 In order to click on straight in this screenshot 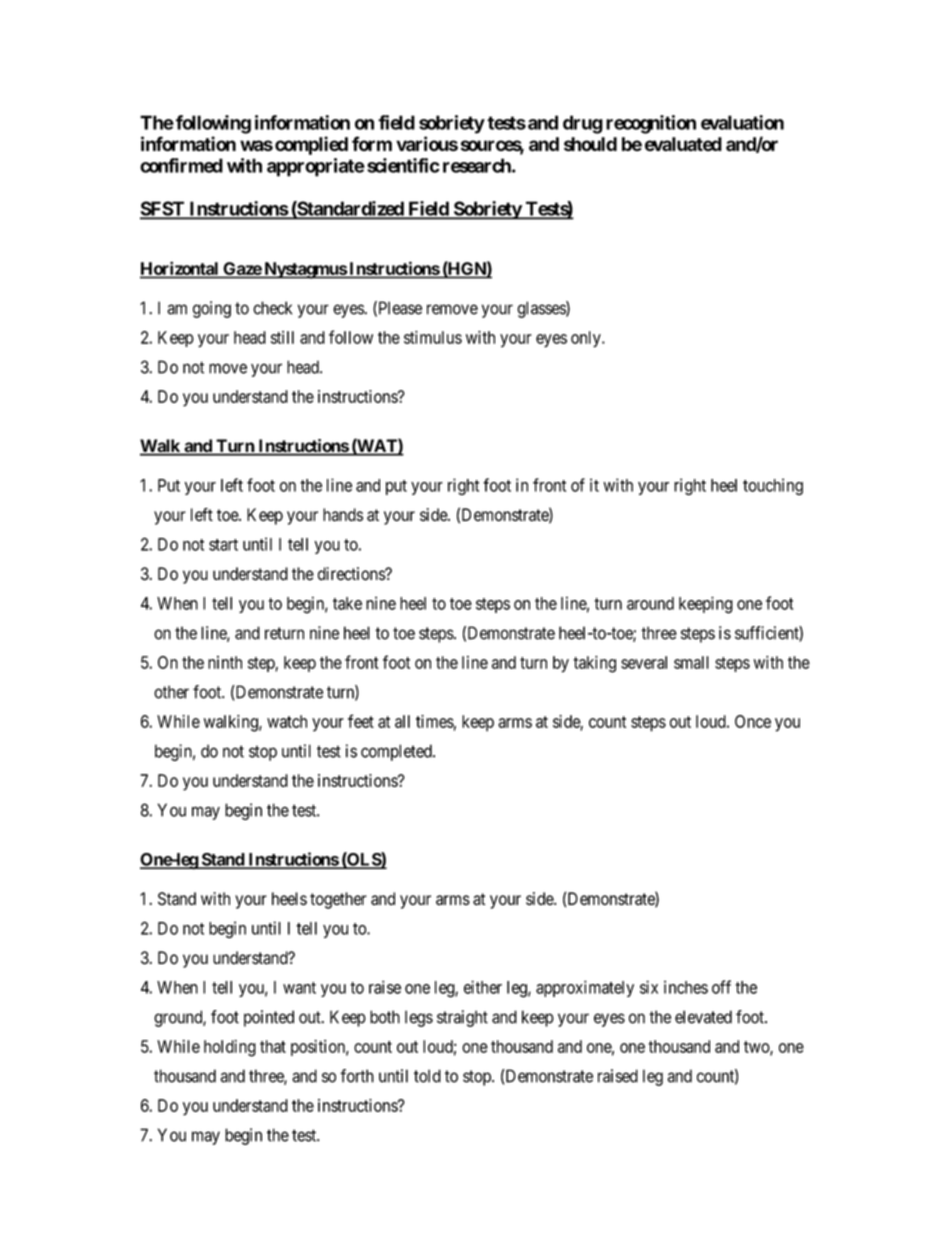, I will do `click(462, 1018)`.
